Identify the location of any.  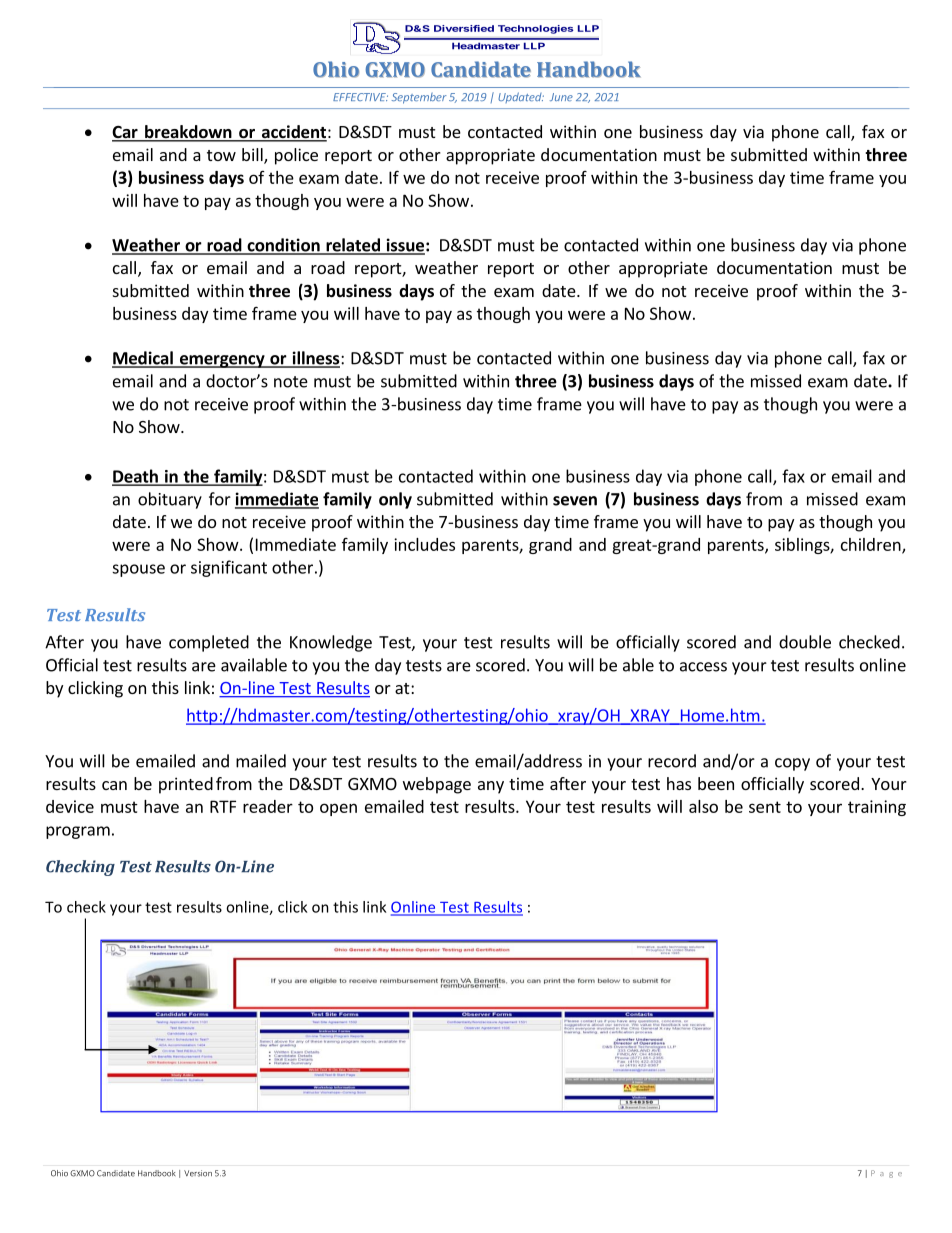
(491, 787).
